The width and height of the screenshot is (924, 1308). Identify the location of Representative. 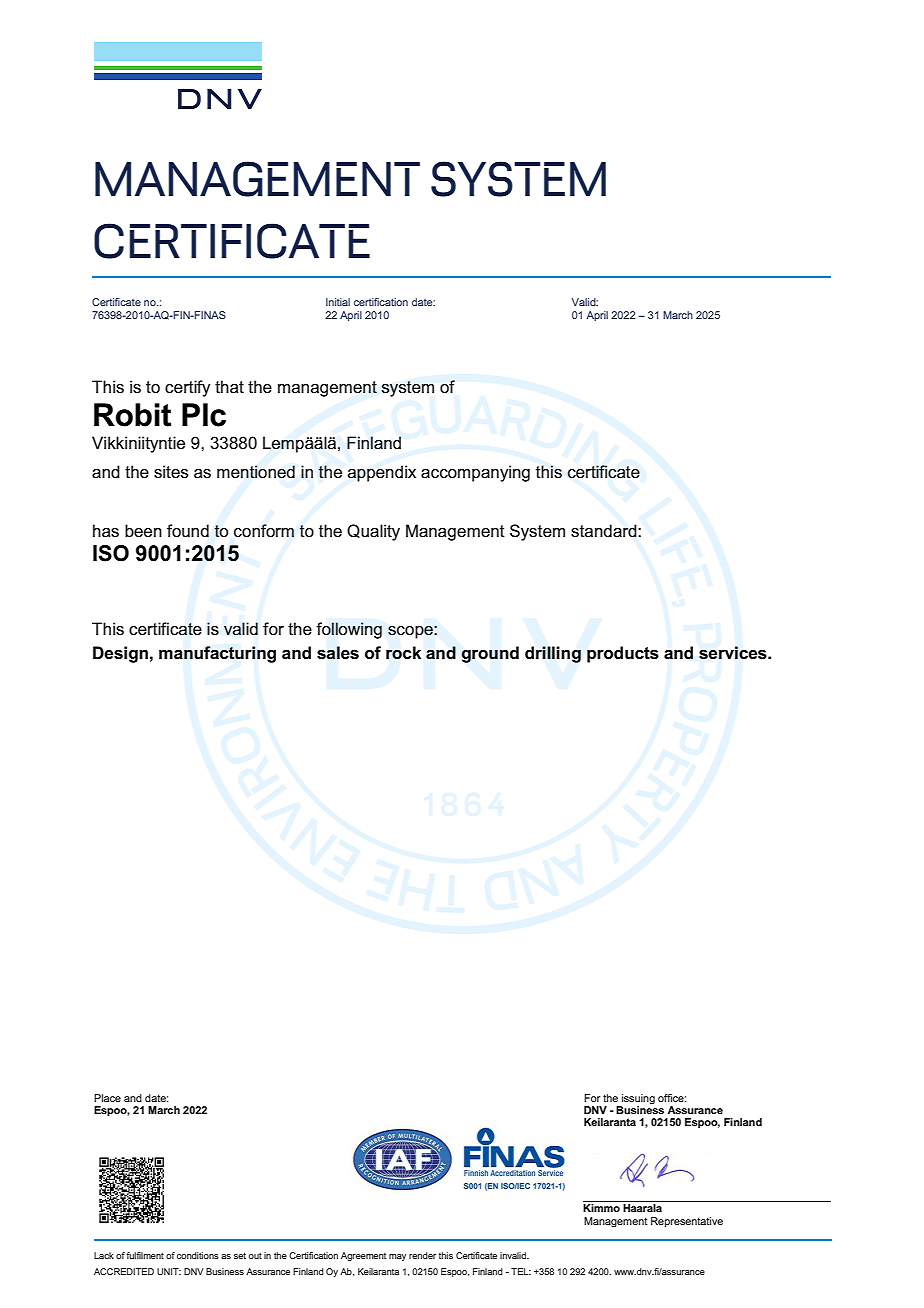
(687, 1222).
